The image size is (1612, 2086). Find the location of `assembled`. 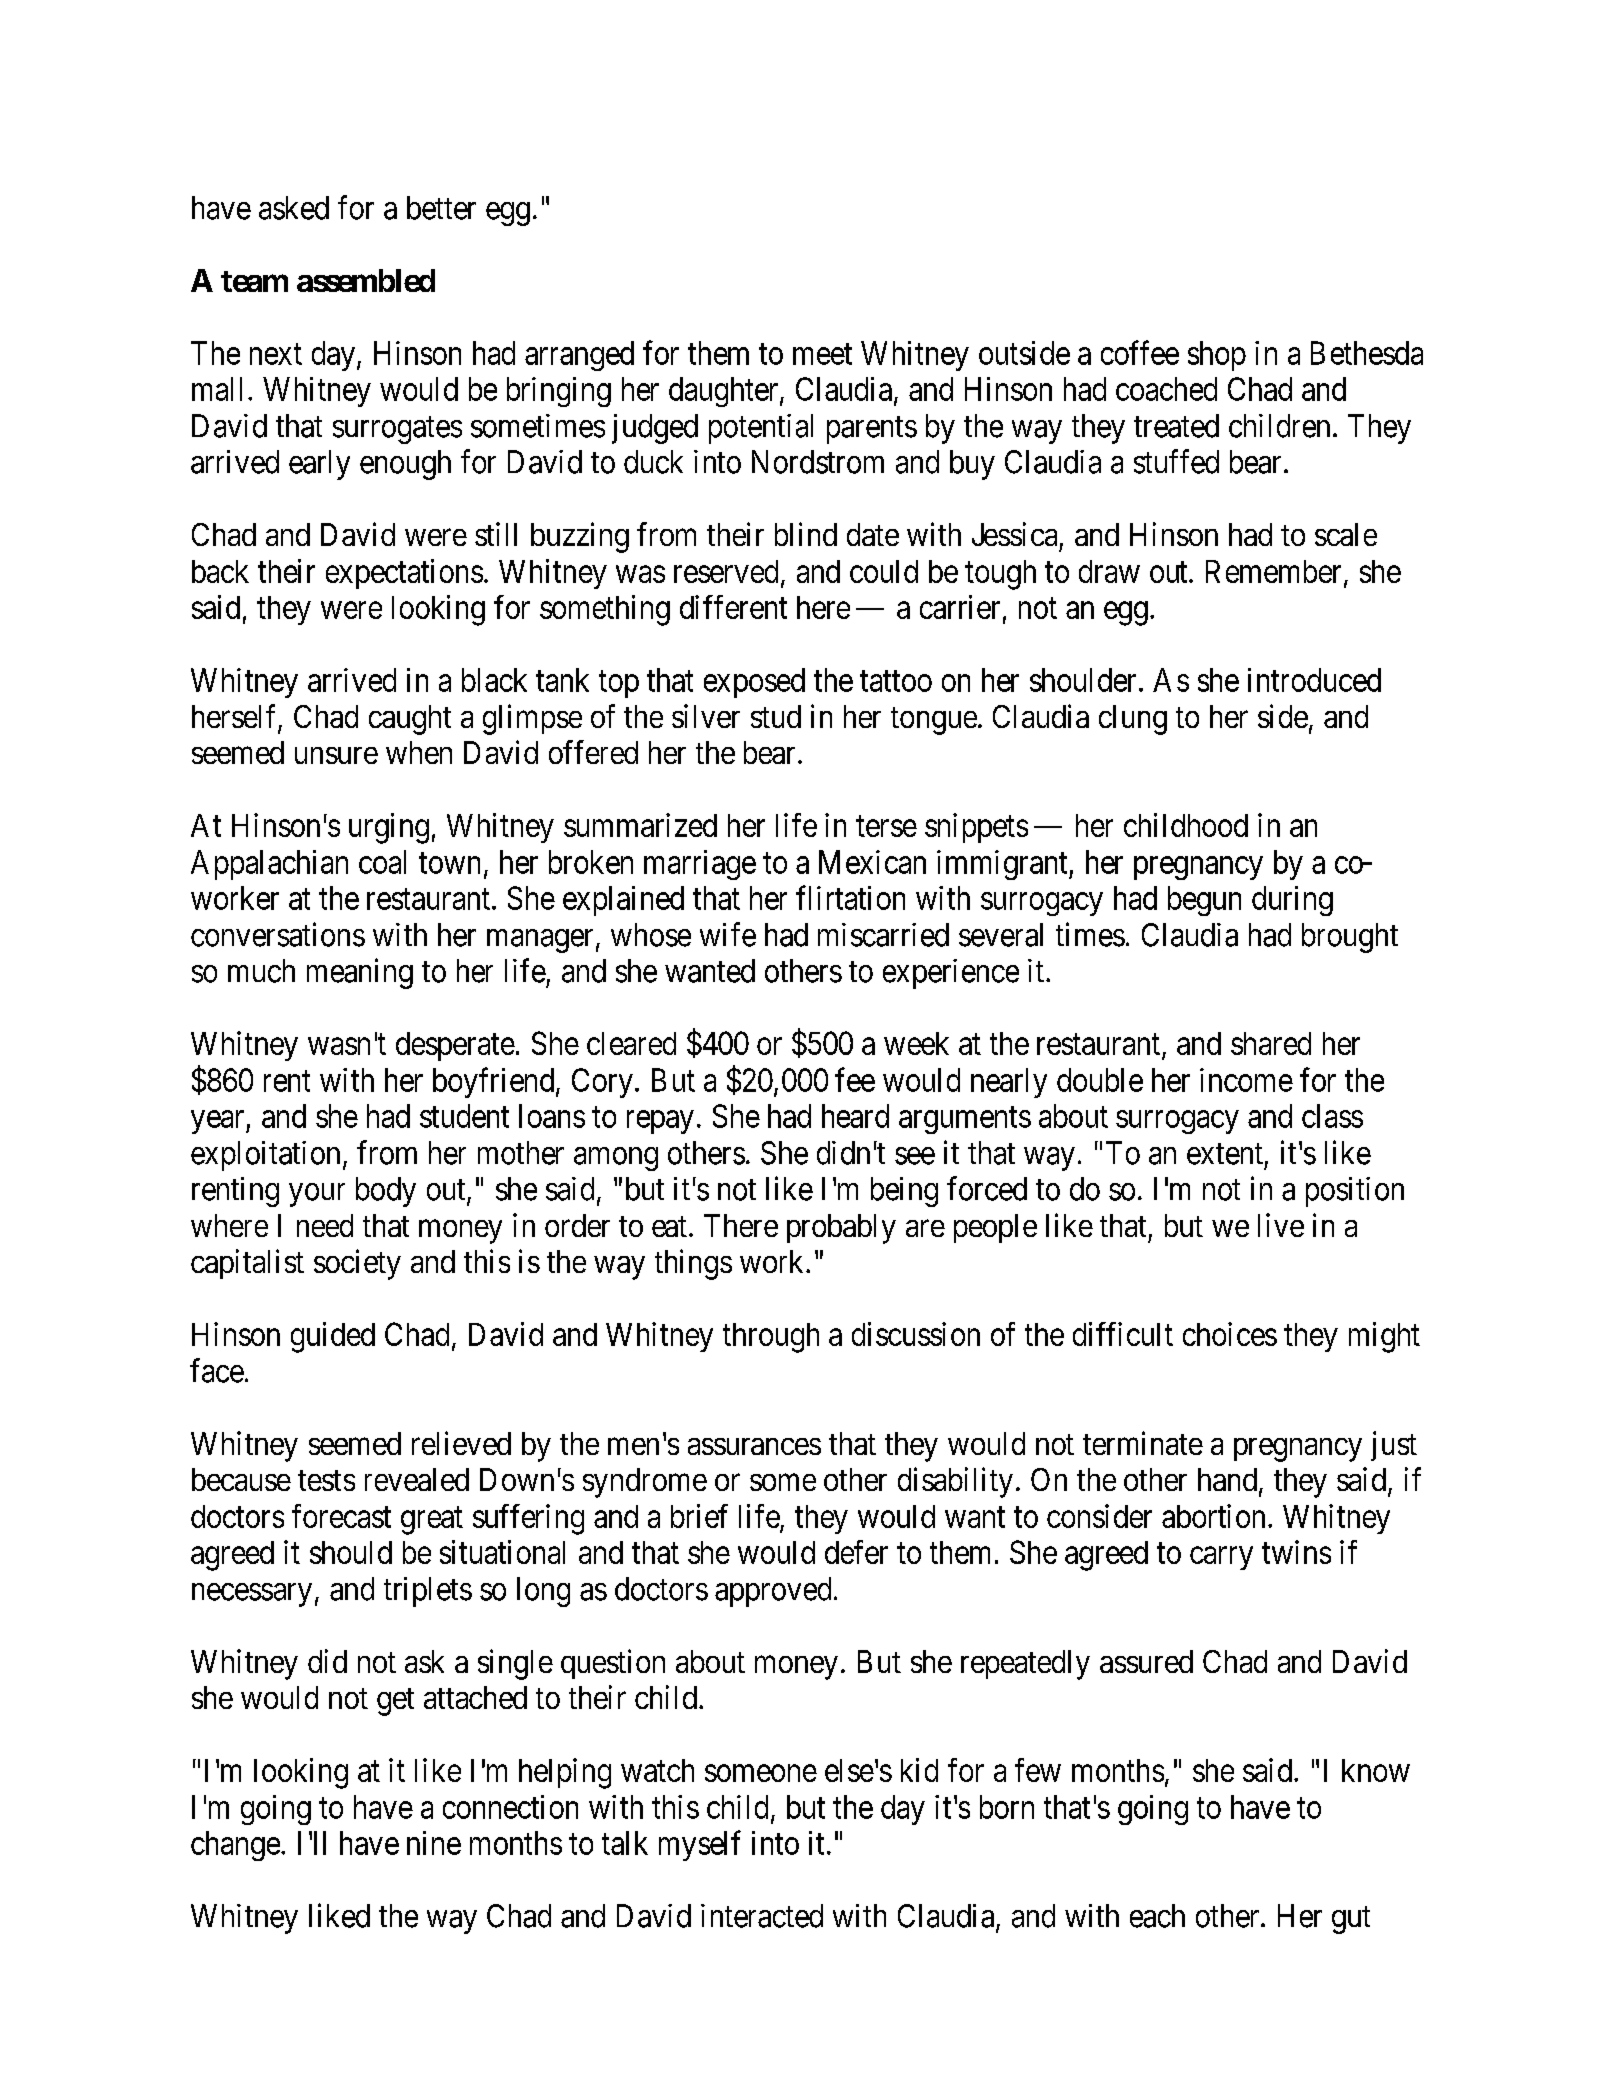

assembled is located at coordinates (366, 280).
